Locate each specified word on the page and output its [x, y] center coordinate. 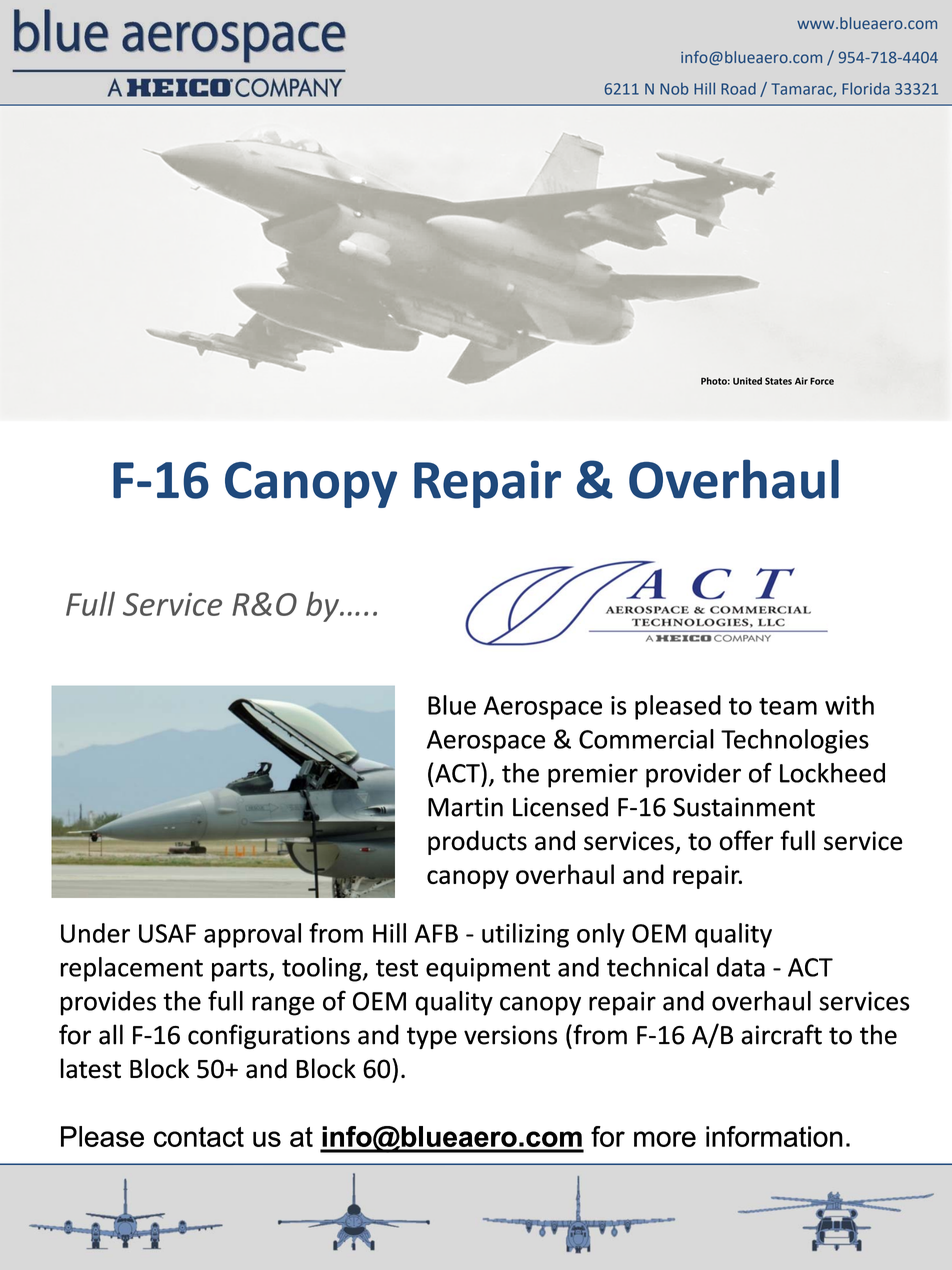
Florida [866, 88]
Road [738, 88]
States [778, 381]
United [747, 381]
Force [822, 381]
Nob [674, 89]
